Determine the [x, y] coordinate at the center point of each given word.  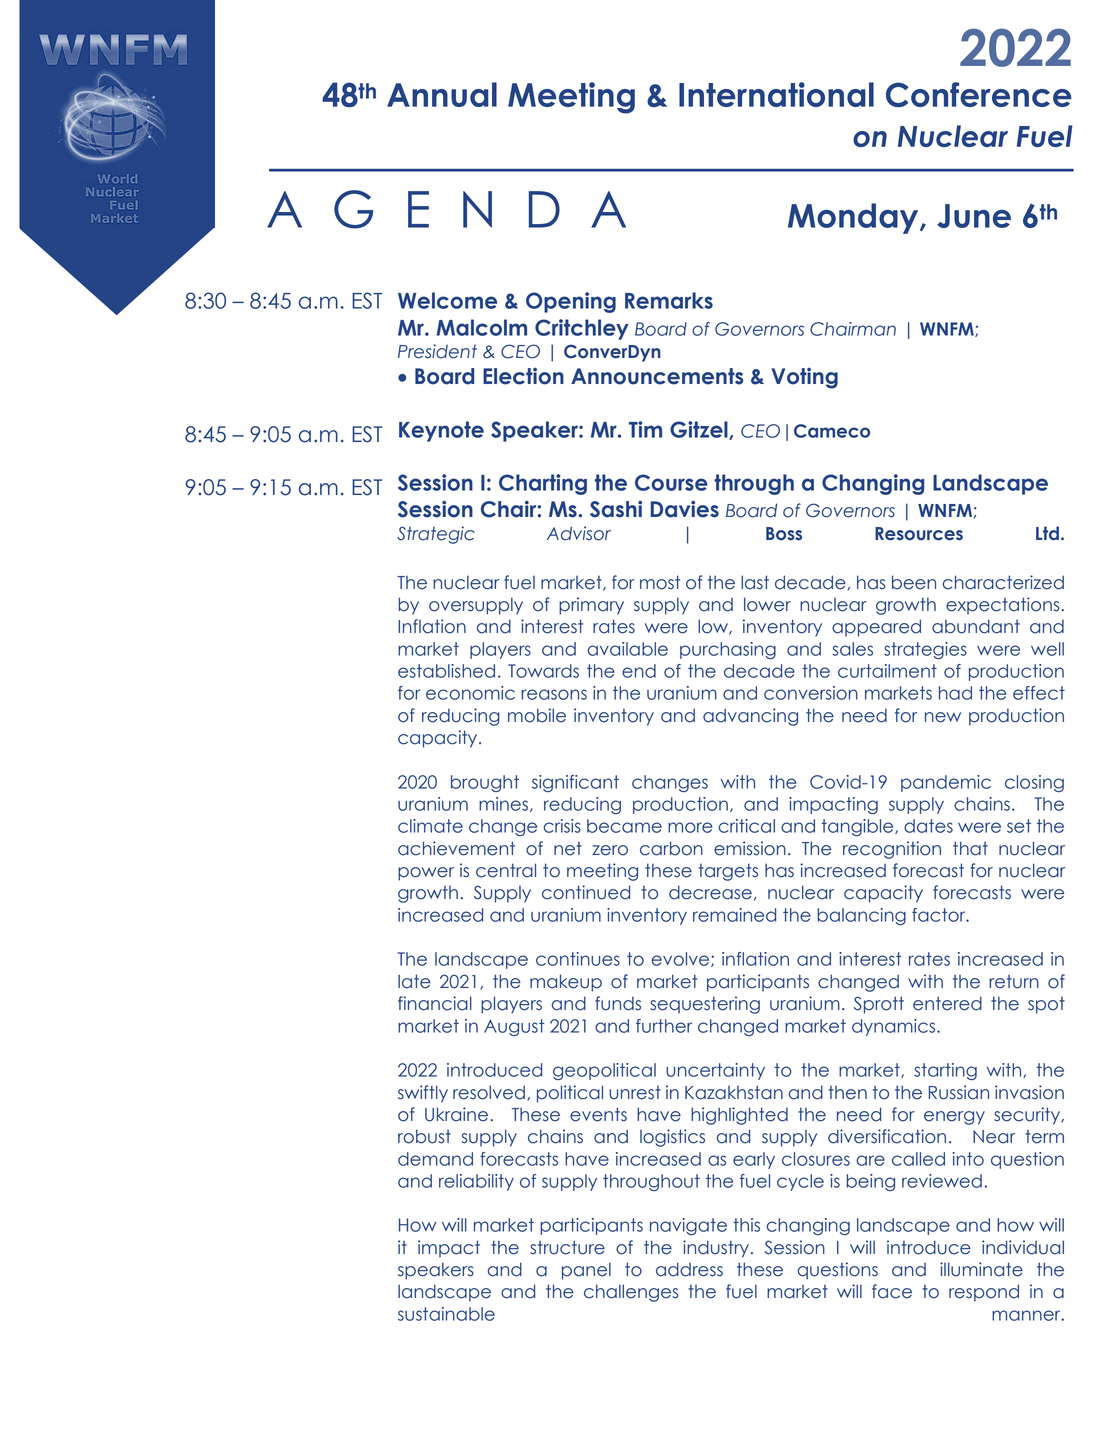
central [506, 870]
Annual [442, 94]
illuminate [981, 1269]
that [970, 848]
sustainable [446, 1314]
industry [716, 1249]
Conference [979, 94]
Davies [685, 509]
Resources [919, 534]
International [776, 94]
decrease [710, 892]
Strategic [436, 535]
